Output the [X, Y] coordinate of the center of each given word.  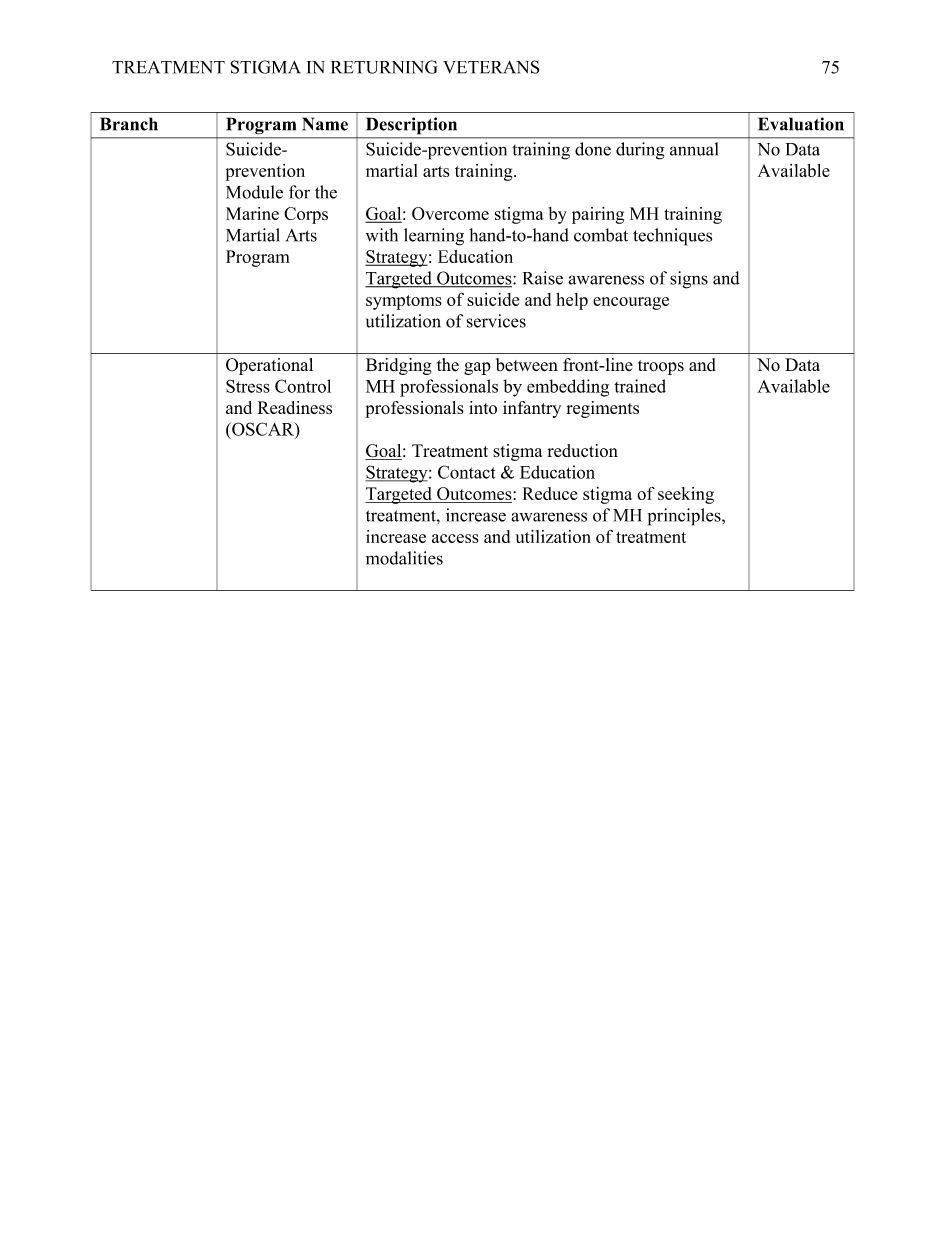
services [496, 321]
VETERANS [491, 67]
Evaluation [801, 124]
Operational [269, 366]
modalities [404, 558]
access [455, 538]
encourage [631, 303]
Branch [129, 124]
